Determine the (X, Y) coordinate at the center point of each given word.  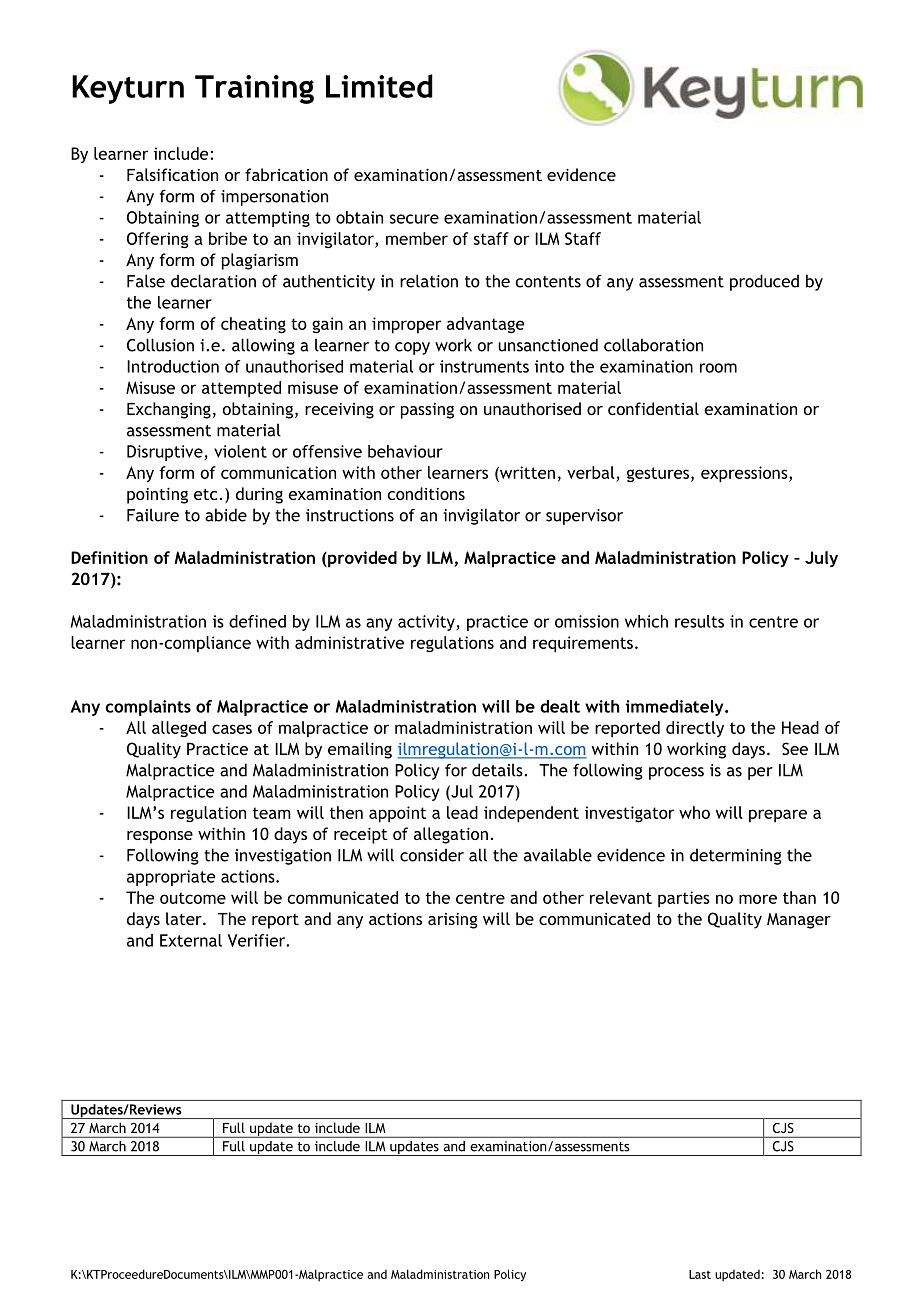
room (718, 368)
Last (700, 1274)
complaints (148, 708)
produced (764, 282)
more (758, 899)
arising (453, 921)
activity (426, 623)
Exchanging (169, 410)
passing (427, 411)
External (191, 940)
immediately (675, 708)
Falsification (172, 174)
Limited (379, 86)
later (185, 918)
